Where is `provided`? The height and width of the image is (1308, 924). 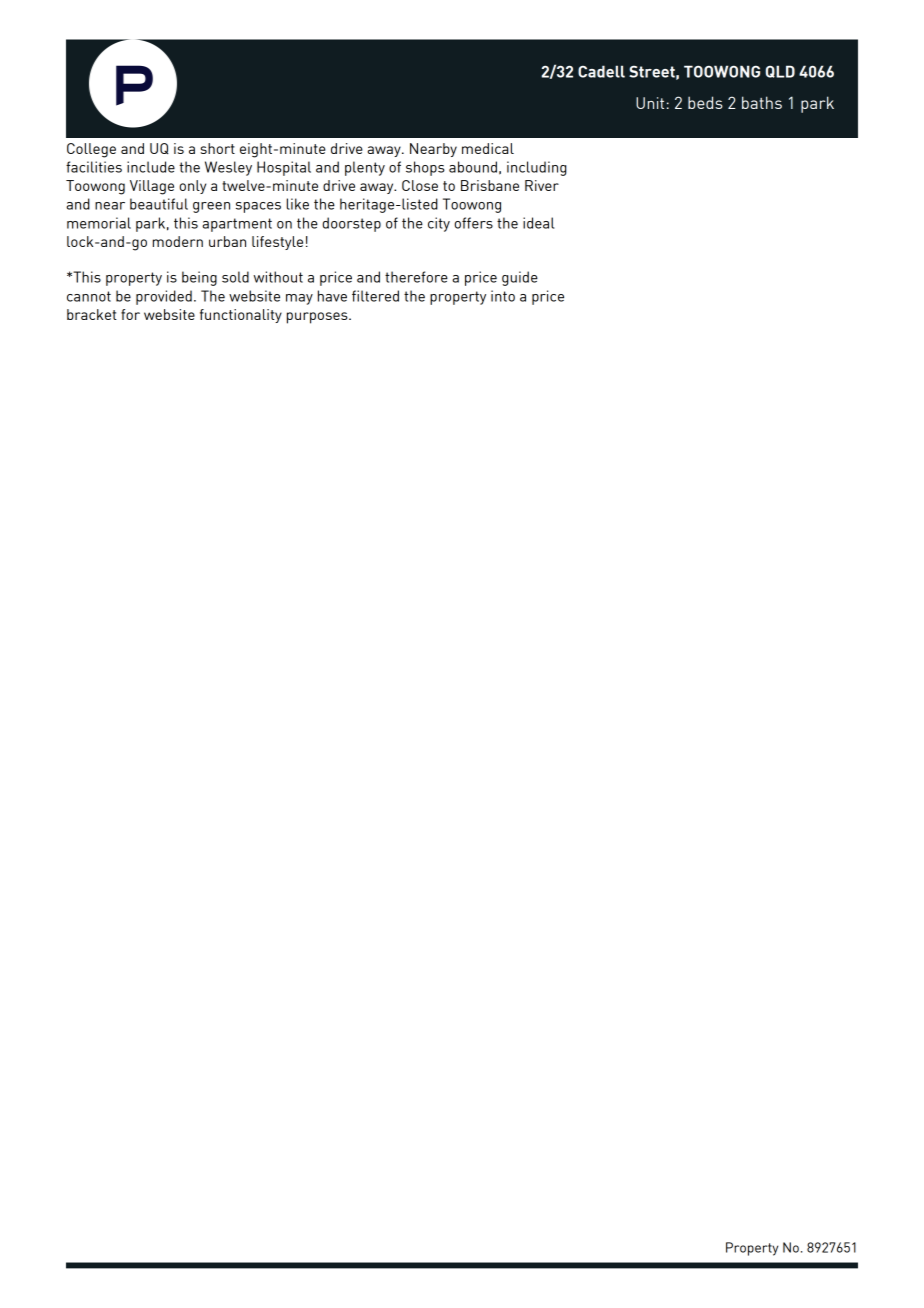
provided is located at coordinates (164, 297).
